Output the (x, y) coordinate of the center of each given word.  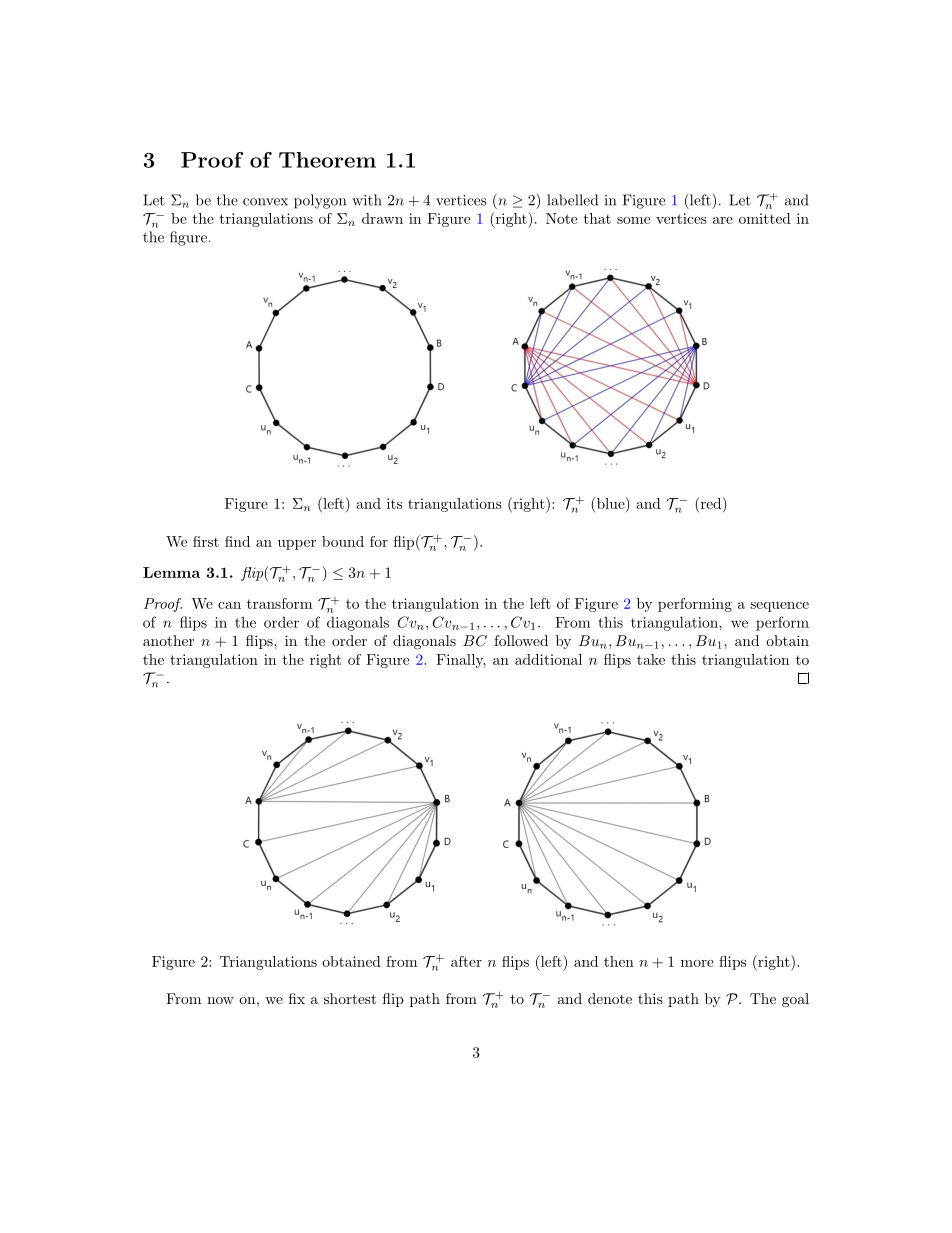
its (394, 503)
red (711, 503)
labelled (572, 200)
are (723, 220)
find (237, 541)
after (466, 961)
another (168, 640)
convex (265, 202)
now (220, 1000)
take (651, 659)
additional (548, 659)
